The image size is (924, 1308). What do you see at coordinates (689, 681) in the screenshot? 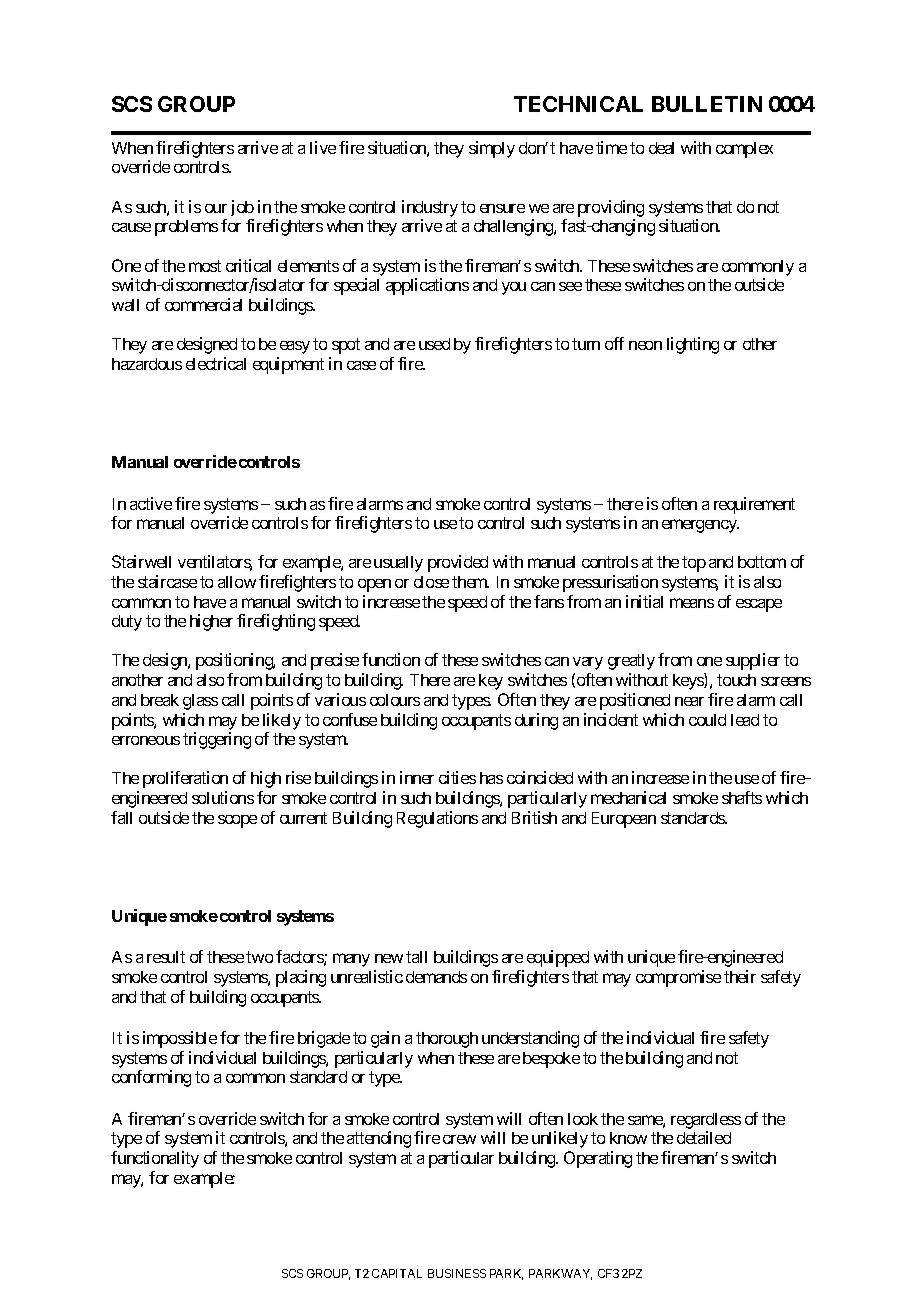
I see `keys` at bounding box center [689, 681].
